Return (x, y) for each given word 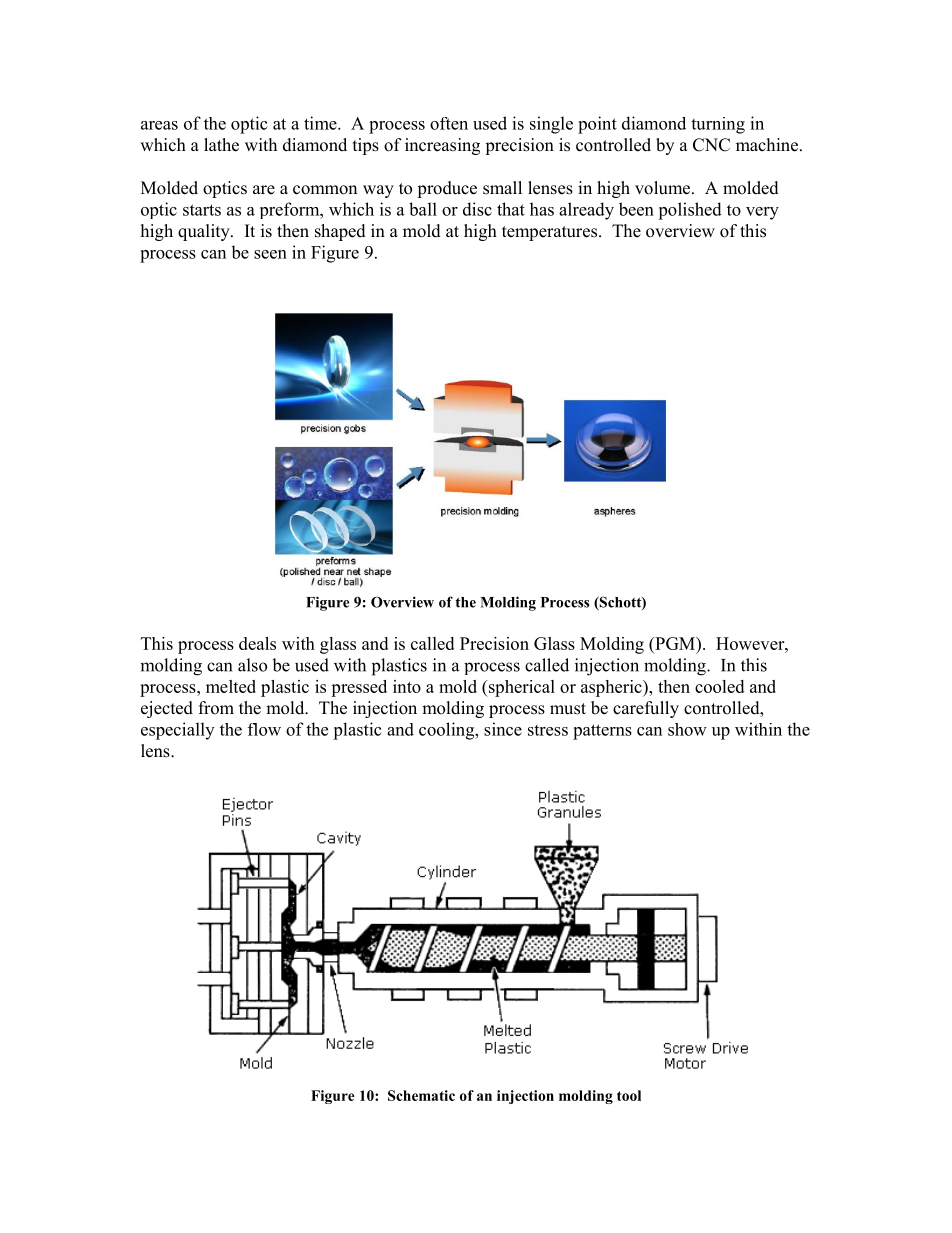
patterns (602, 732)
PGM (675, 643)
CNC (711, 145)
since (503, 729)
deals (257, 643)
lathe (221, 145)
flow (264, 729)
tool (629, 1095)
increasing (442, 146)
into (407, 686)
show (687, 729)
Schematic (421, 1095)
